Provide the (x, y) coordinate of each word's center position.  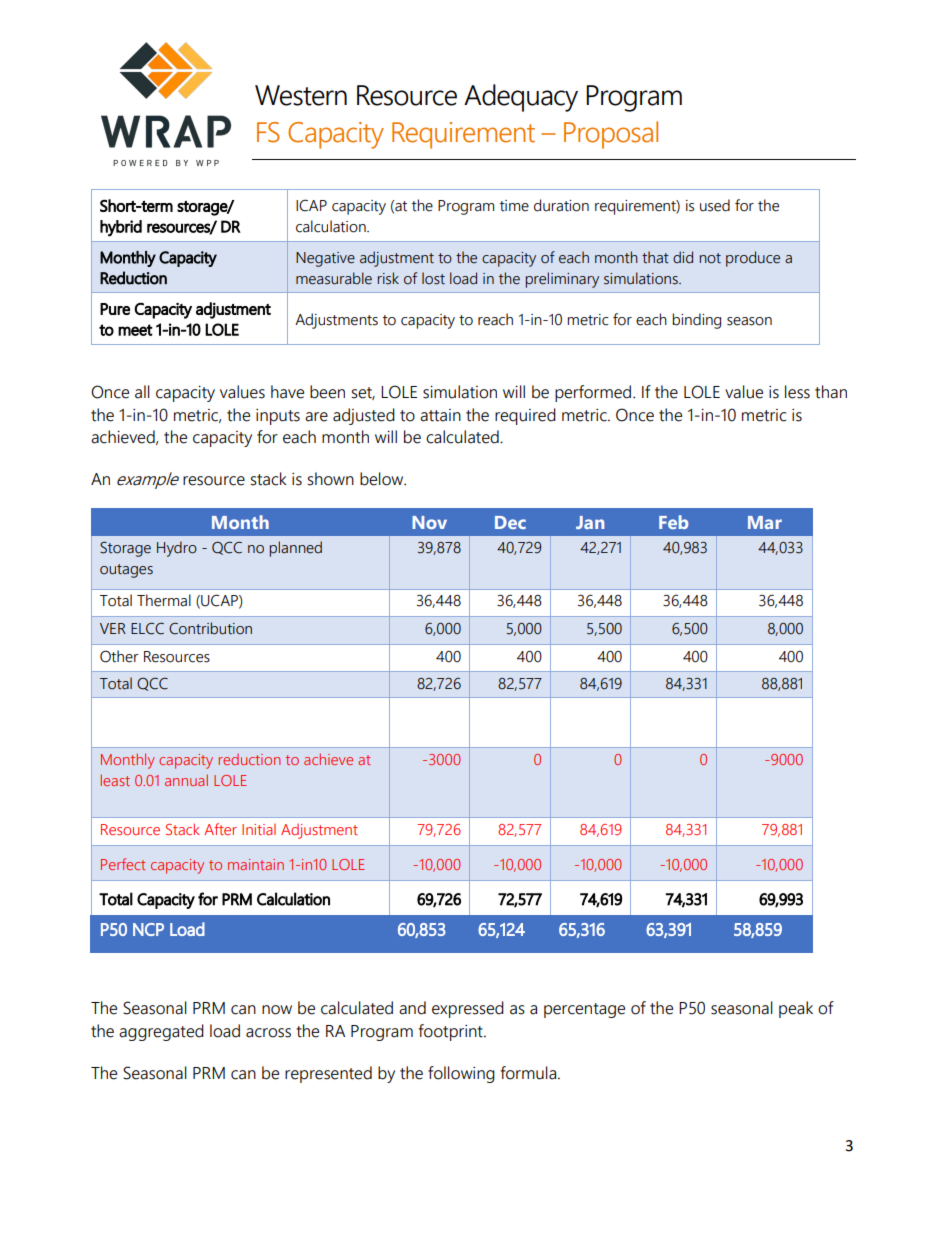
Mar (765, 522)
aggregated (161, 1032)
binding (696, 321)
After (220, 829)
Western (301, 95)
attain (440, 415)
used (715, 205)
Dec (510, 522)
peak (796, 1009)
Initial (259, 829)
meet (135, 330)
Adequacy (521, 98)
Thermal (164, 600)
